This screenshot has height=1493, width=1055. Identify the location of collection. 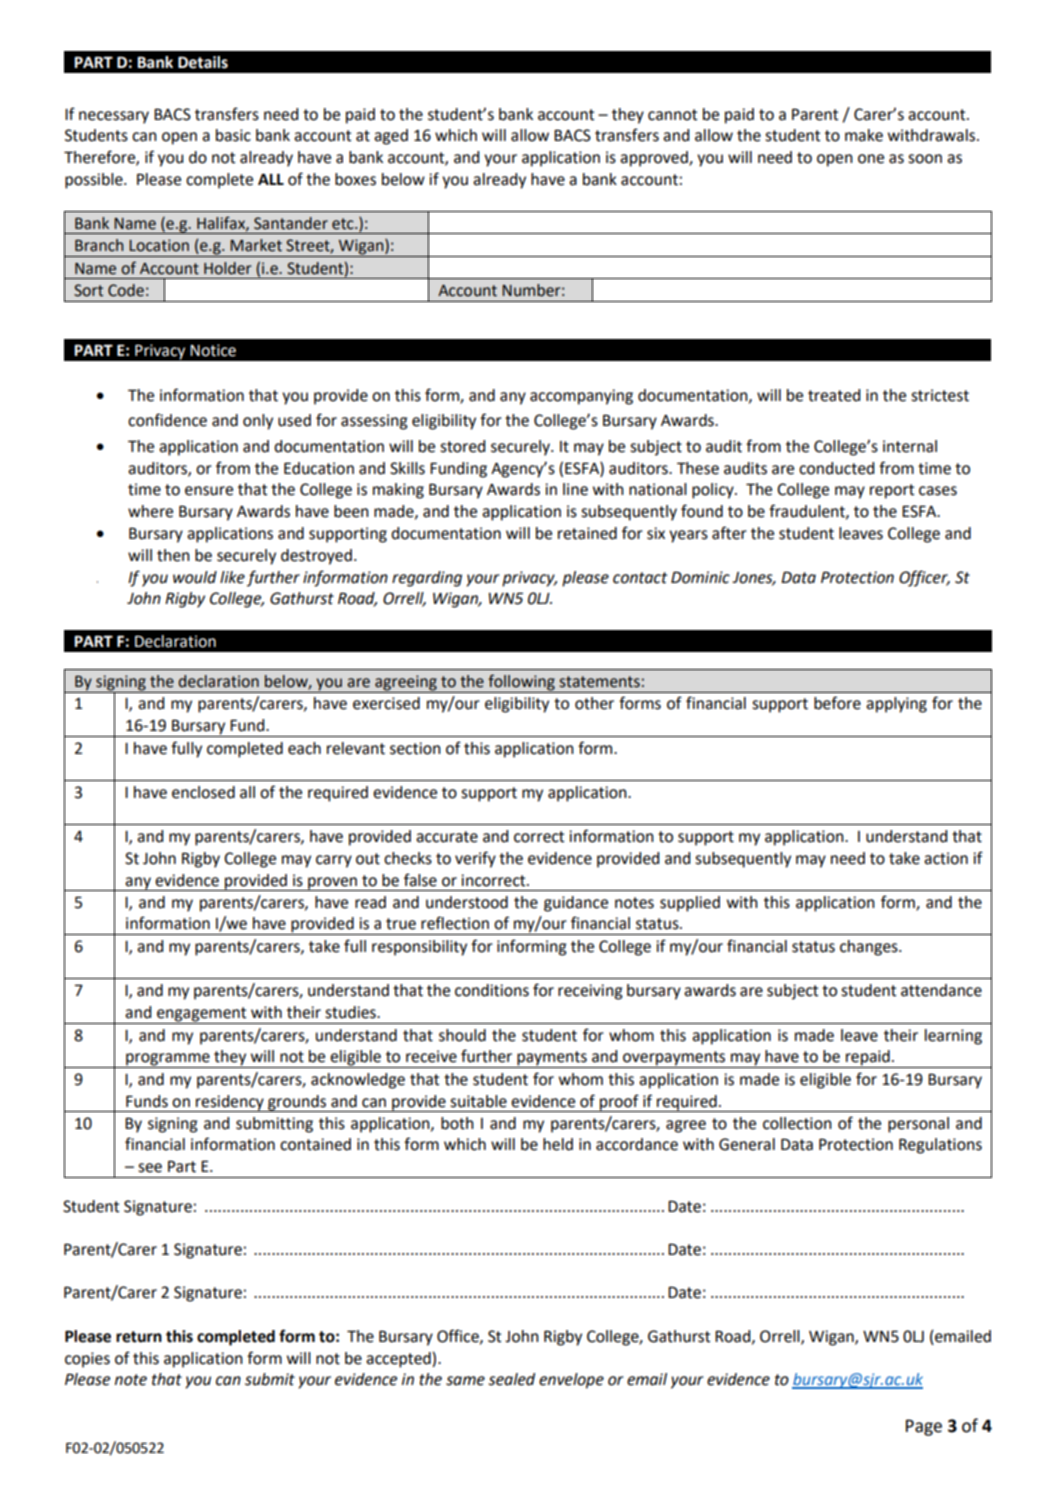
(797, 1123).
